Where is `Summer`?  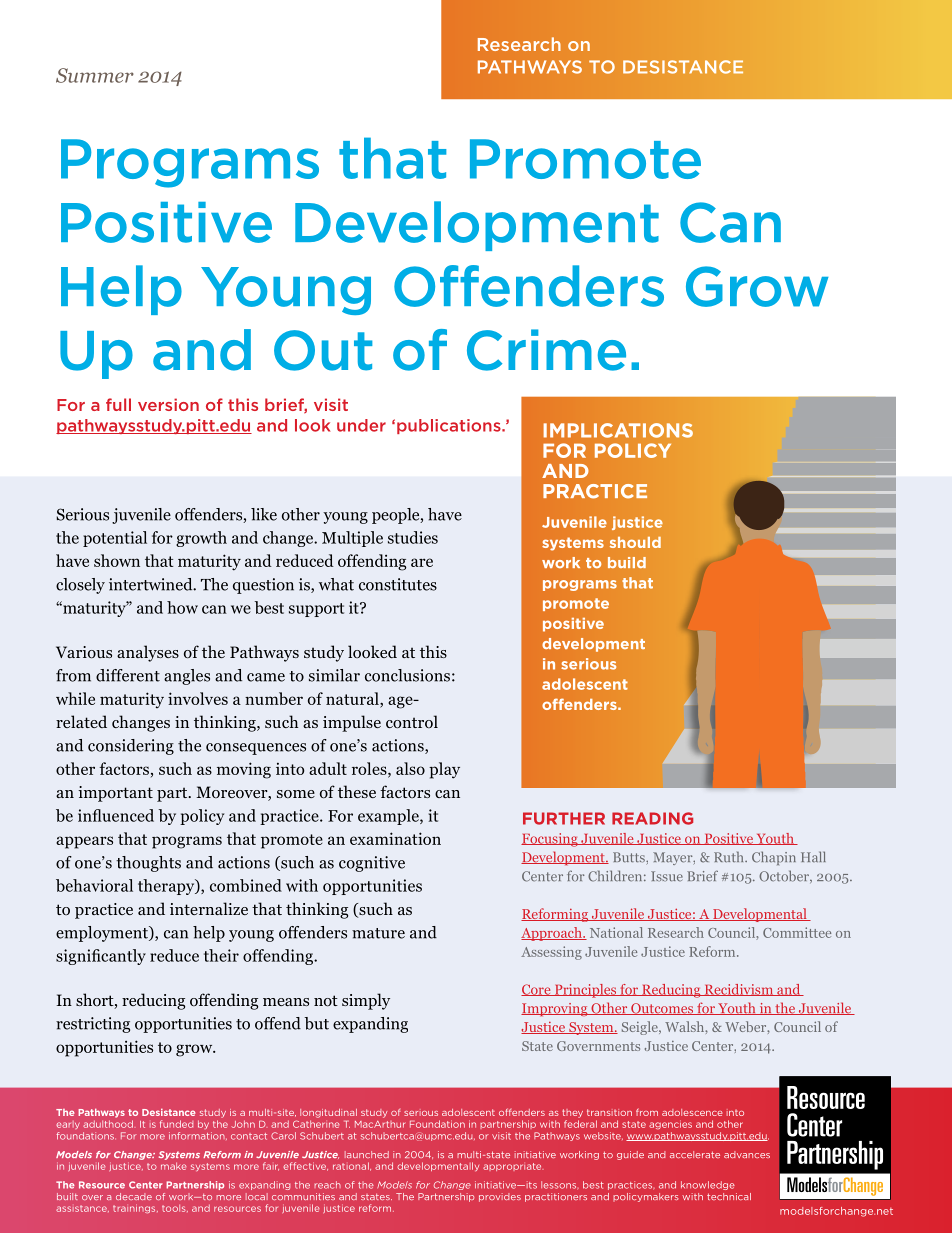 Summer is located at coordinates (95, 75).
